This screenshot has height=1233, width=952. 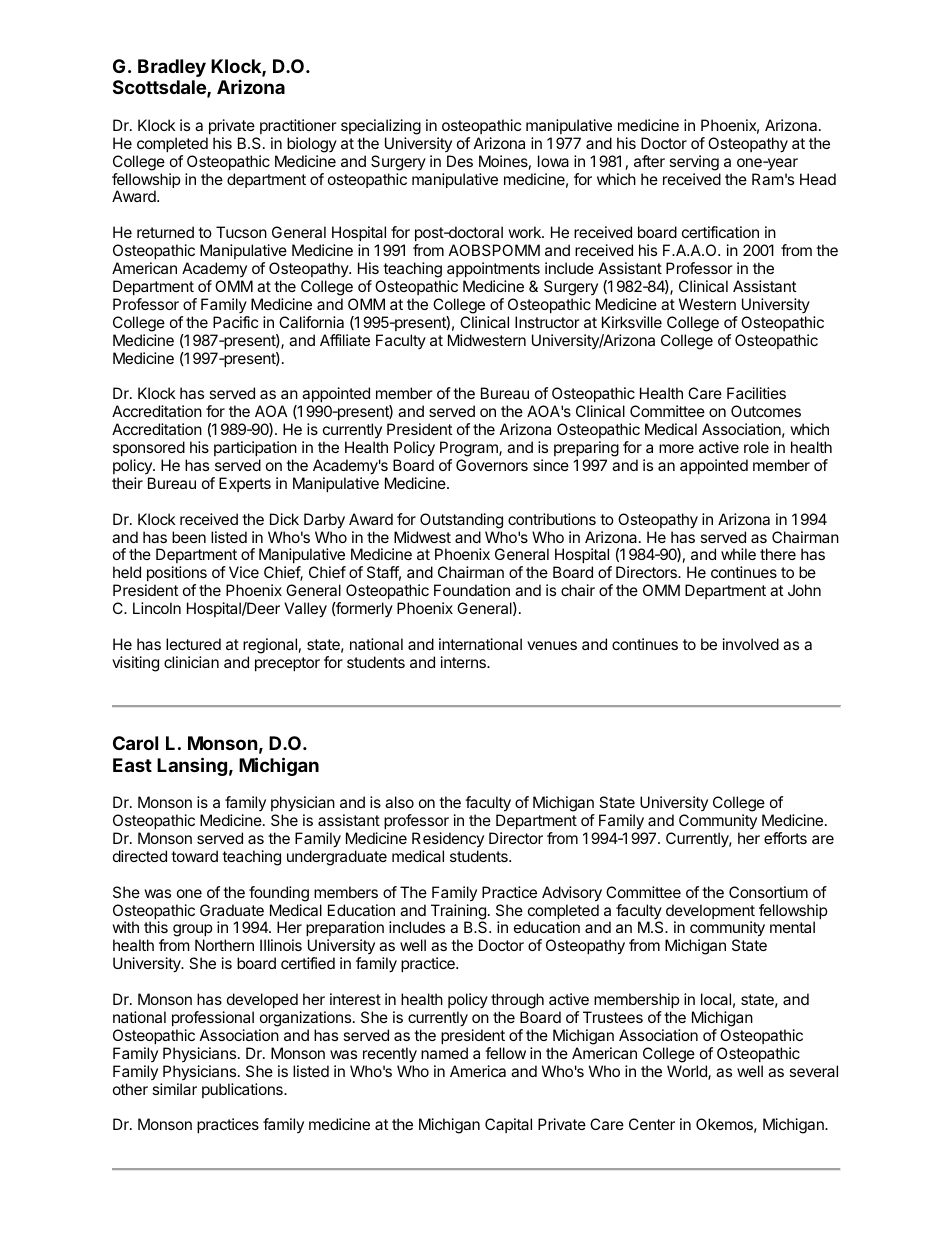 What do you see at coordinates (174, 1089) in the screenshot?
I see `similar` at bounding box center [174, 1089].
